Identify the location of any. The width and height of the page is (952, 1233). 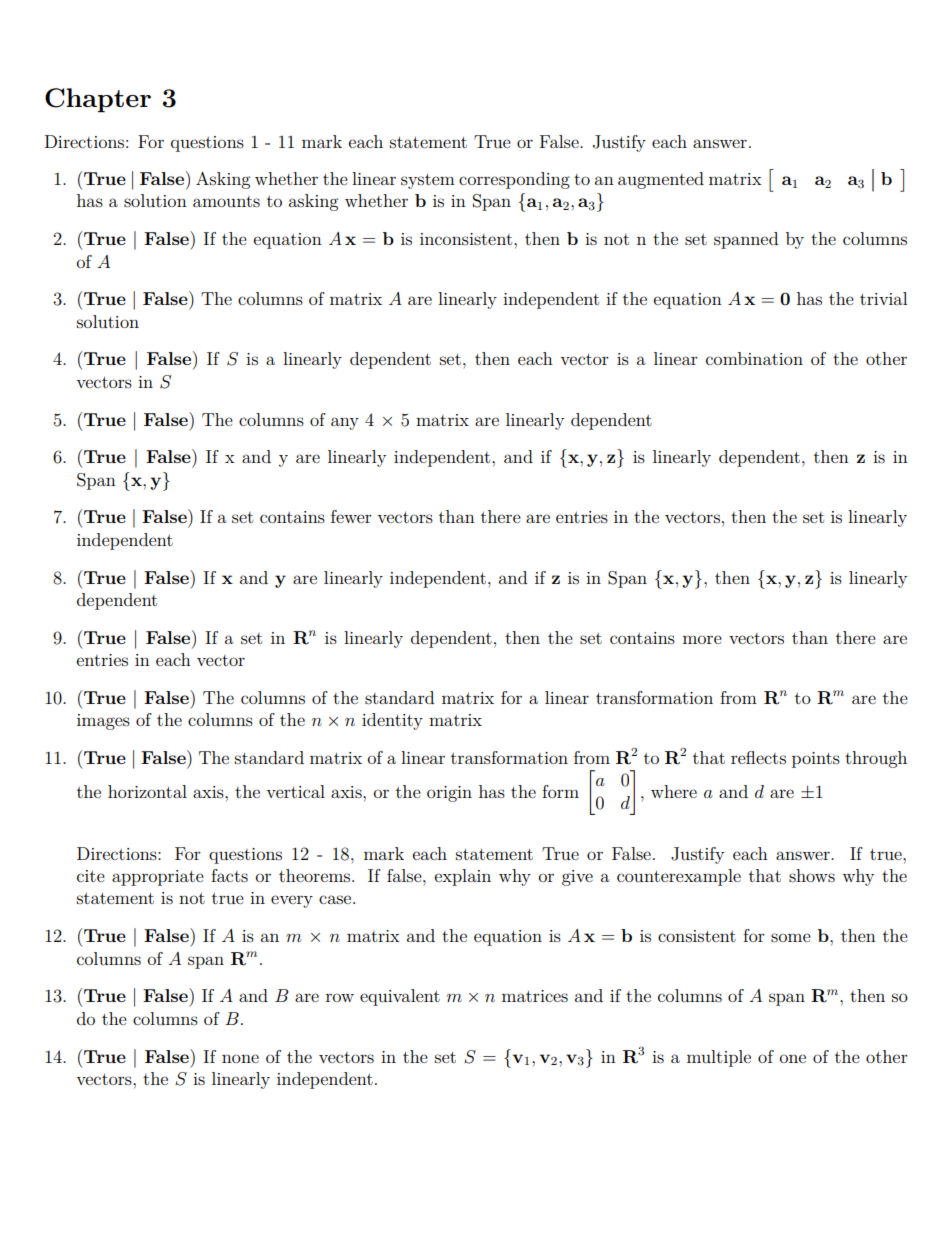
(345, 423).
